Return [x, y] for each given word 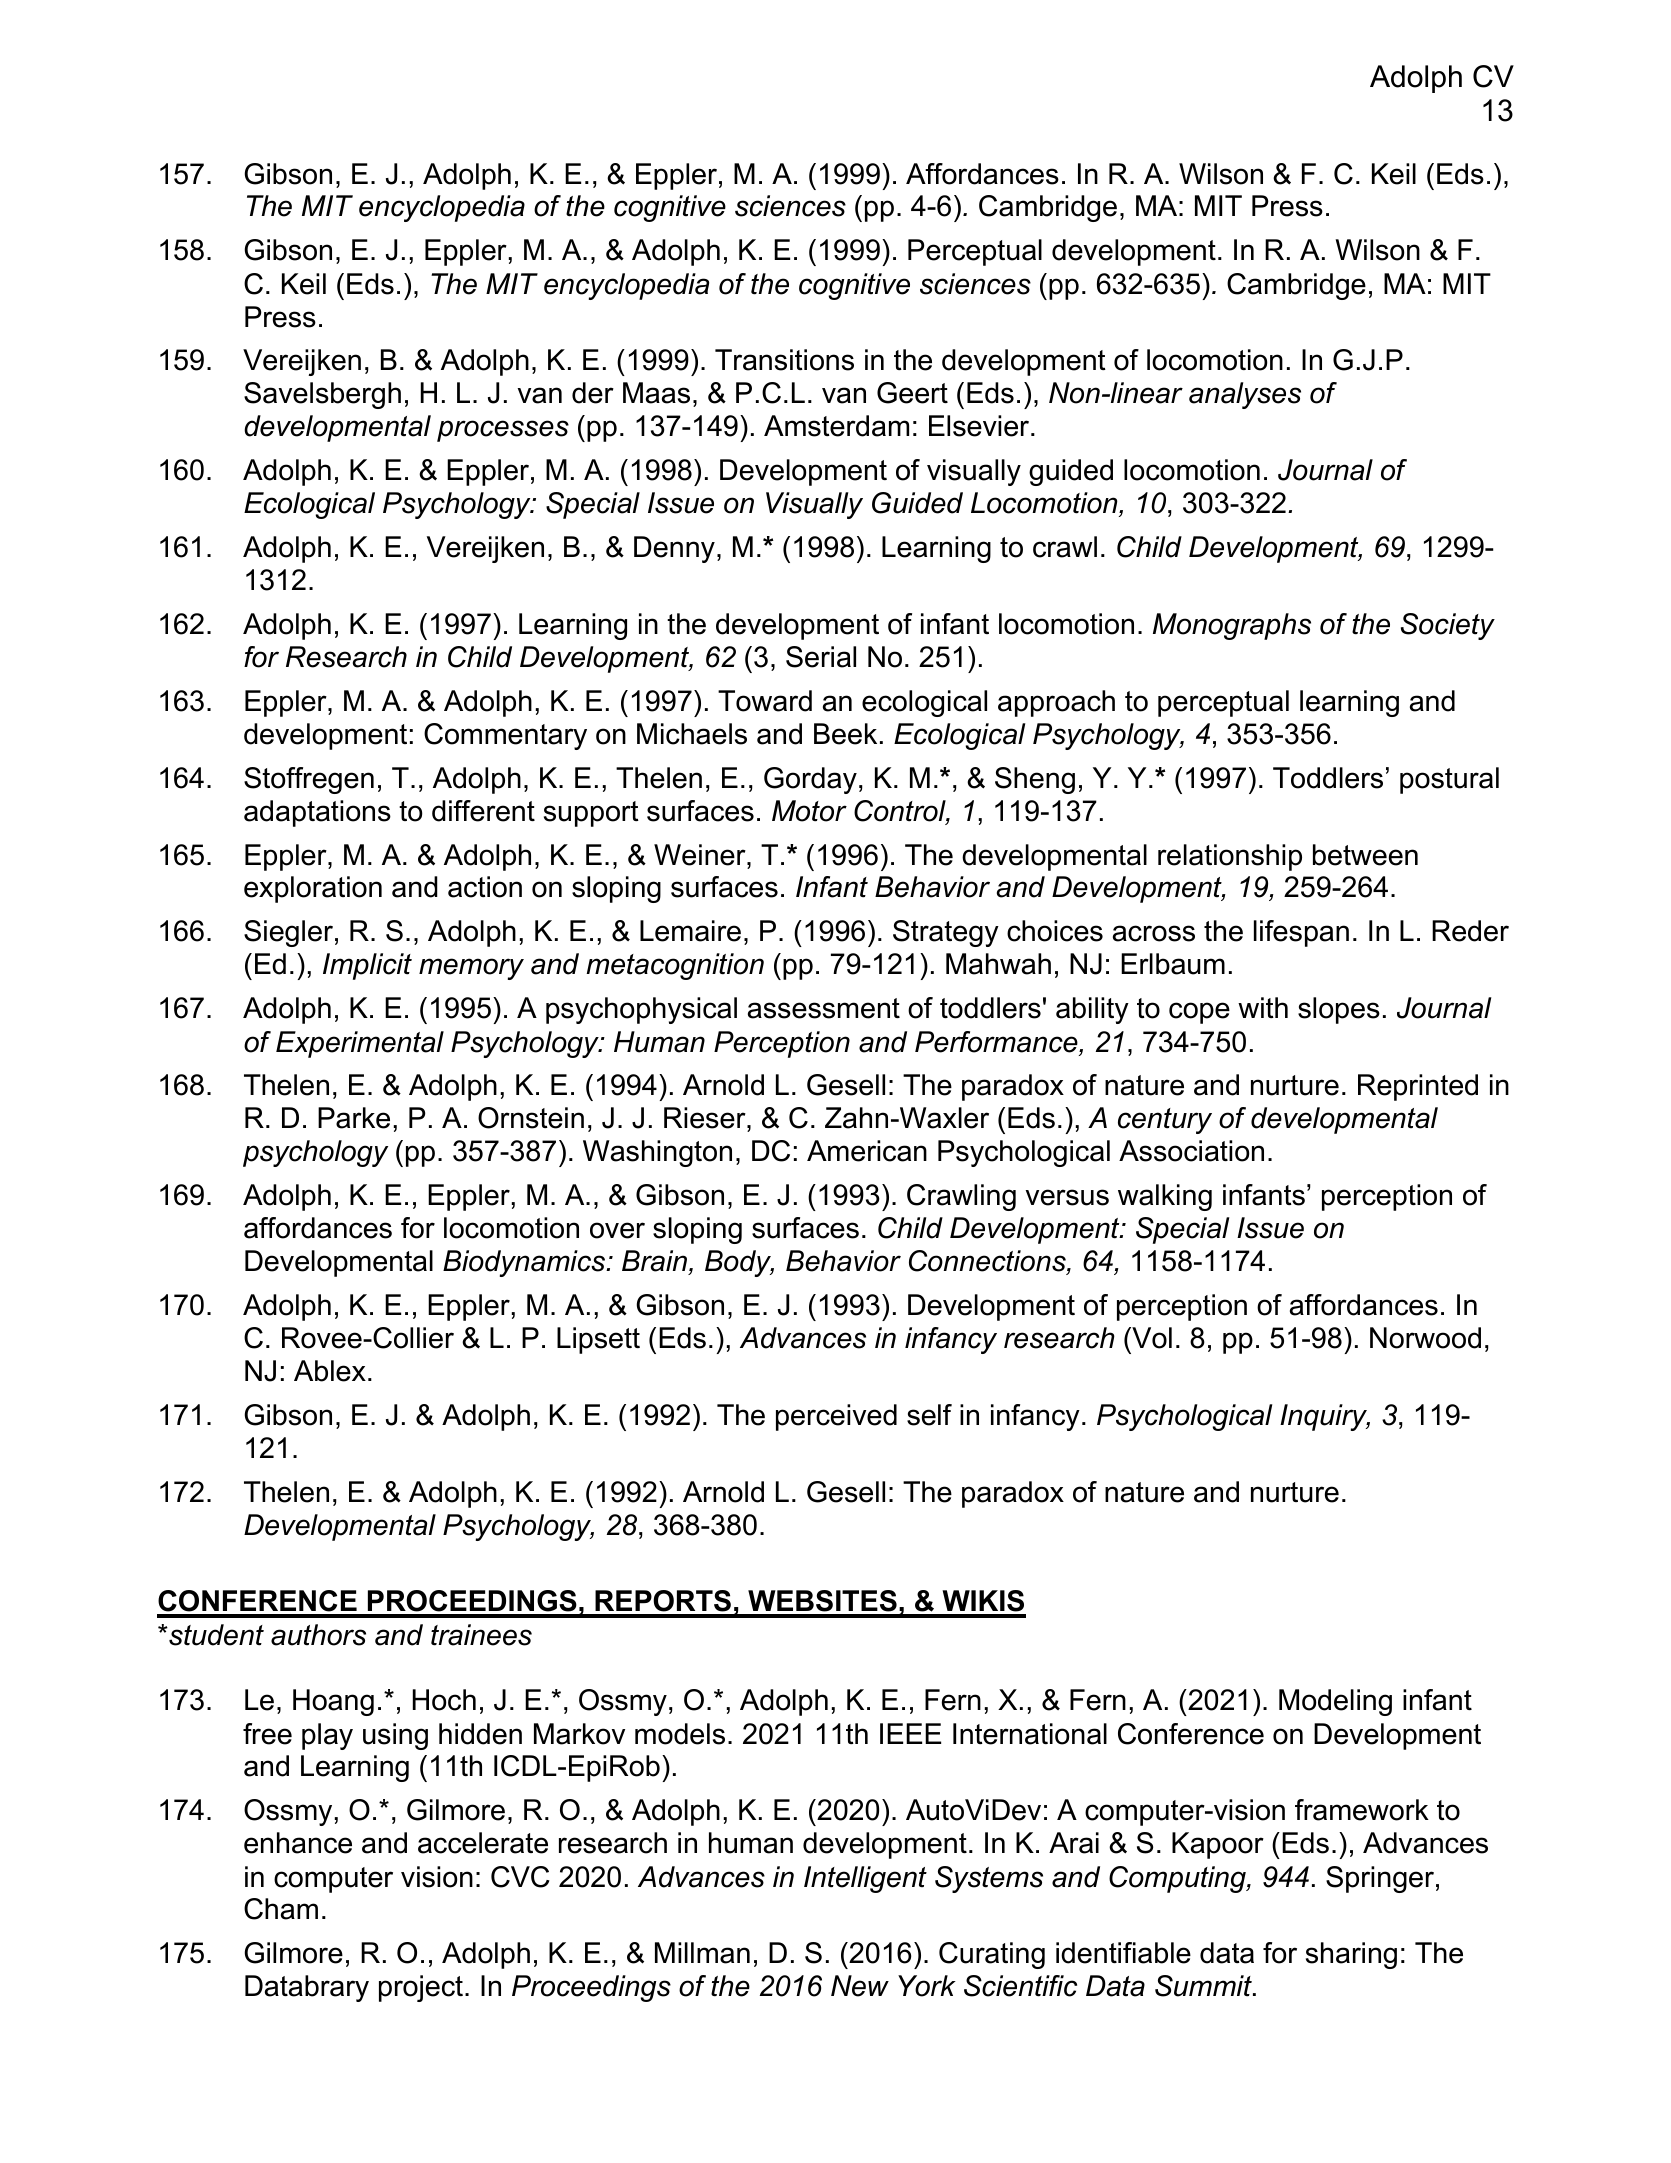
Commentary [505, 736]
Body [739, 1263]
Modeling [1335, 1702]
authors [318, 1635]
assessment [824, 1008]
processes [503, 431]
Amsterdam [836, 426]
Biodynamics [525, 1263]
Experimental [360, 1044]
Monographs [1232, 626]
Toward [765, 701]
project [422, 1988]
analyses [1245, 395]
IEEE [910, 1733]
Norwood [1425, 1338]
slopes [1339, 1010]
